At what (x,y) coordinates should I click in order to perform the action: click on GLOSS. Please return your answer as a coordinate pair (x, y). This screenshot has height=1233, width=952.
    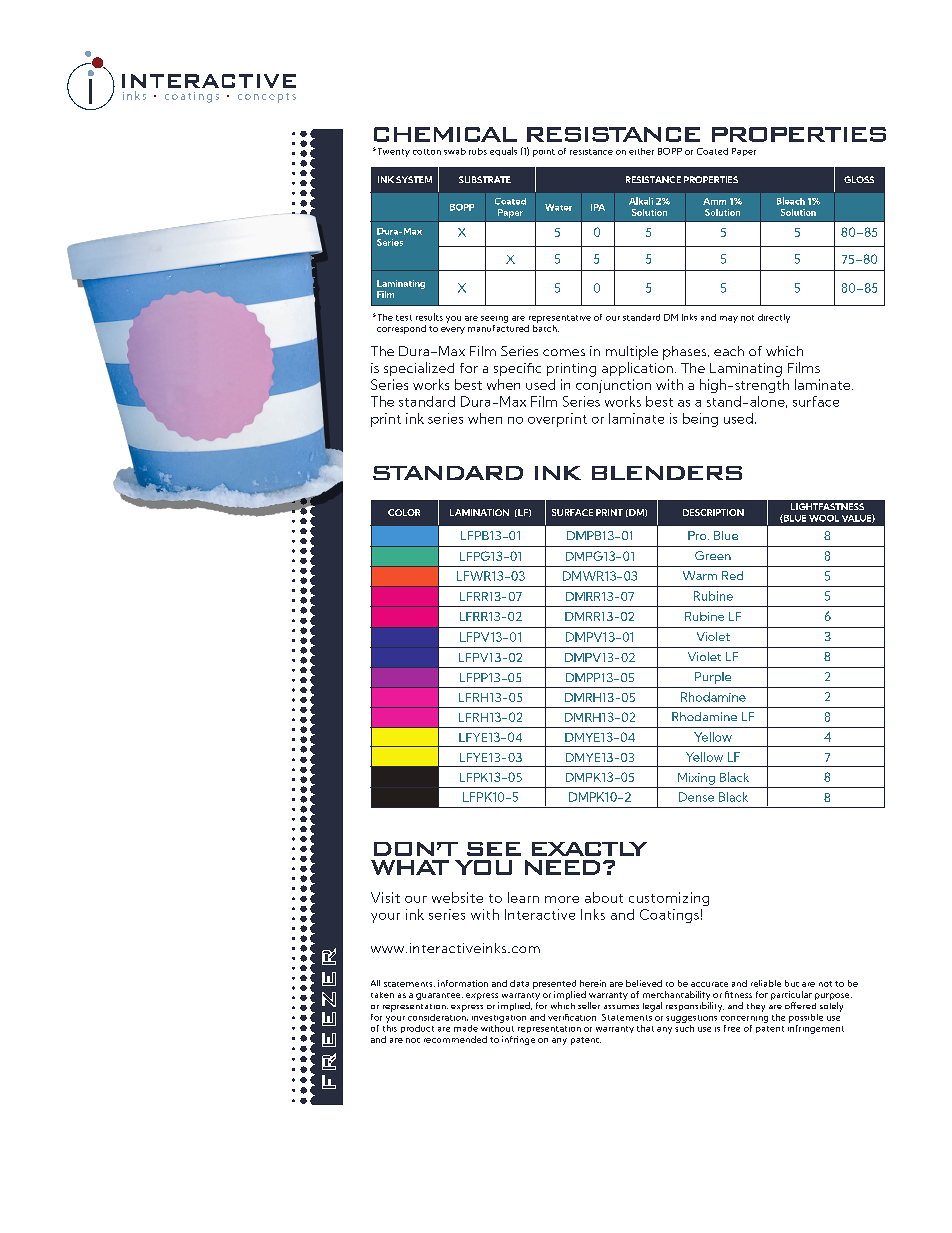
    Looking at the image, I should click on (859, 179).
